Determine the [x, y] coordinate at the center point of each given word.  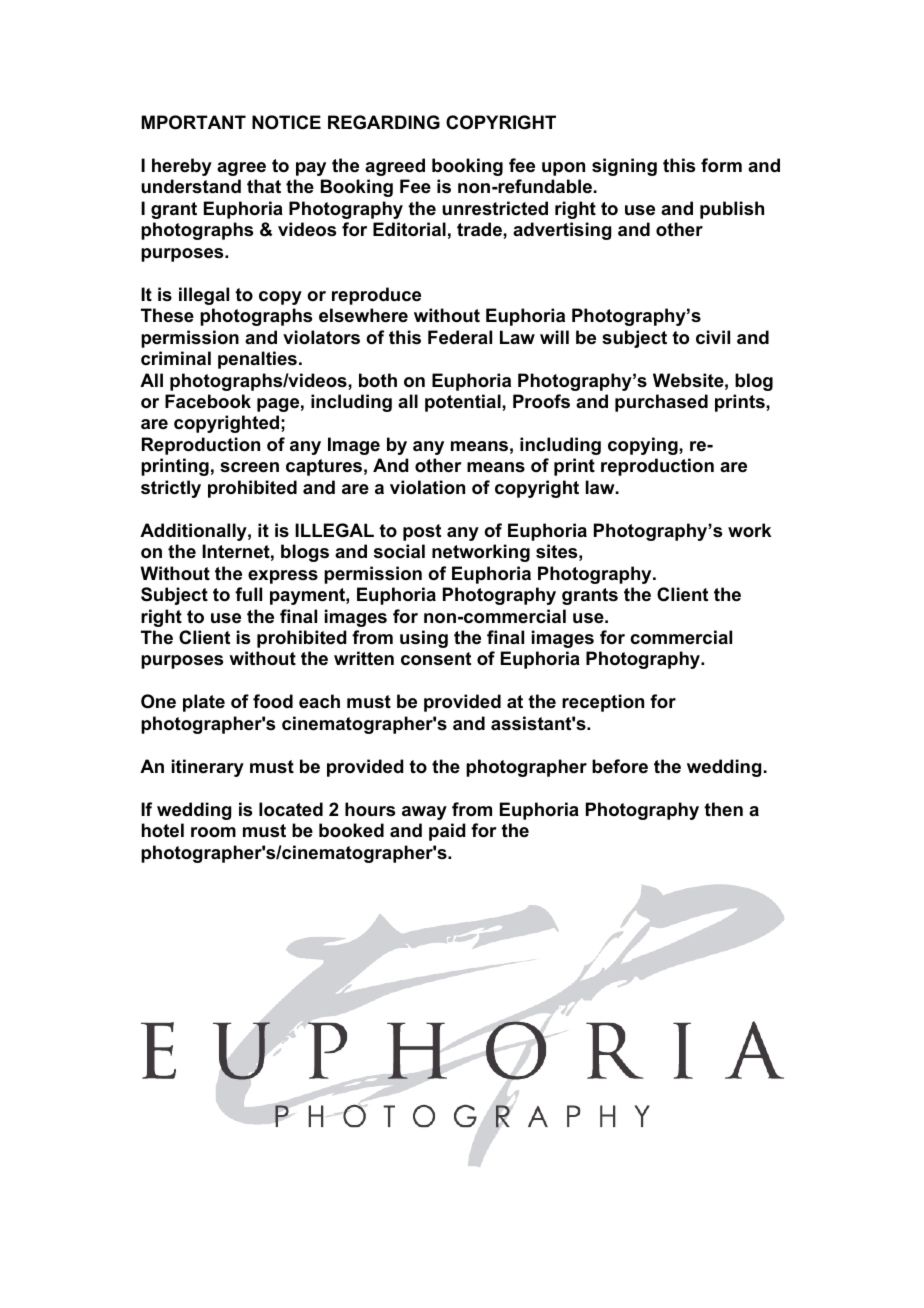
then [723, 809]
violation [427, 487]
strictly [171, 489]
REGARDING [384, 122]
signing [624, 167]
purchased [661, 403]
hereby [182, 167]
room [213, 832]
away [424, 813]
